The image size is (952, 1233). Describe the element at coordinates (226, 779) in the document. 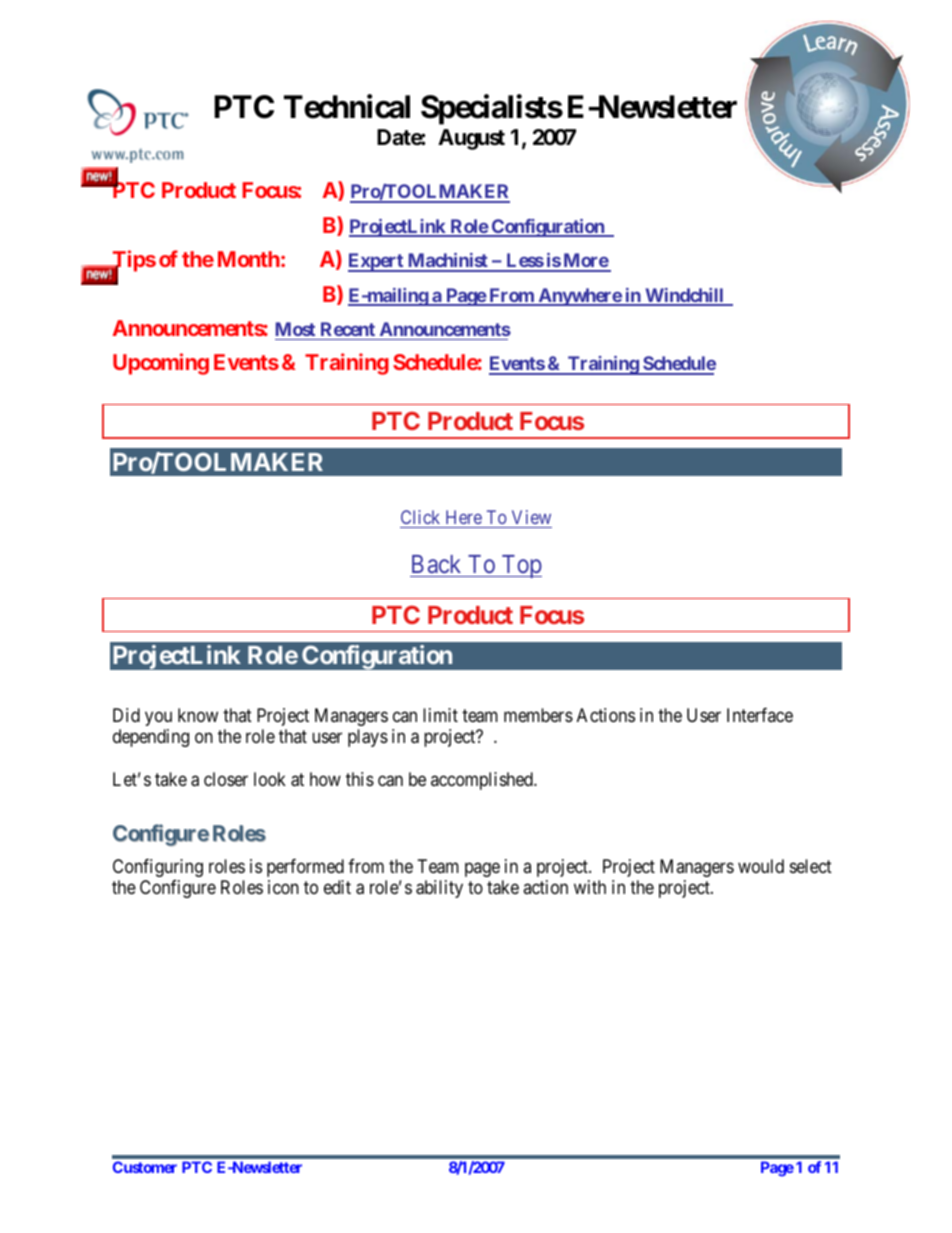

I see `closer` at that location.
